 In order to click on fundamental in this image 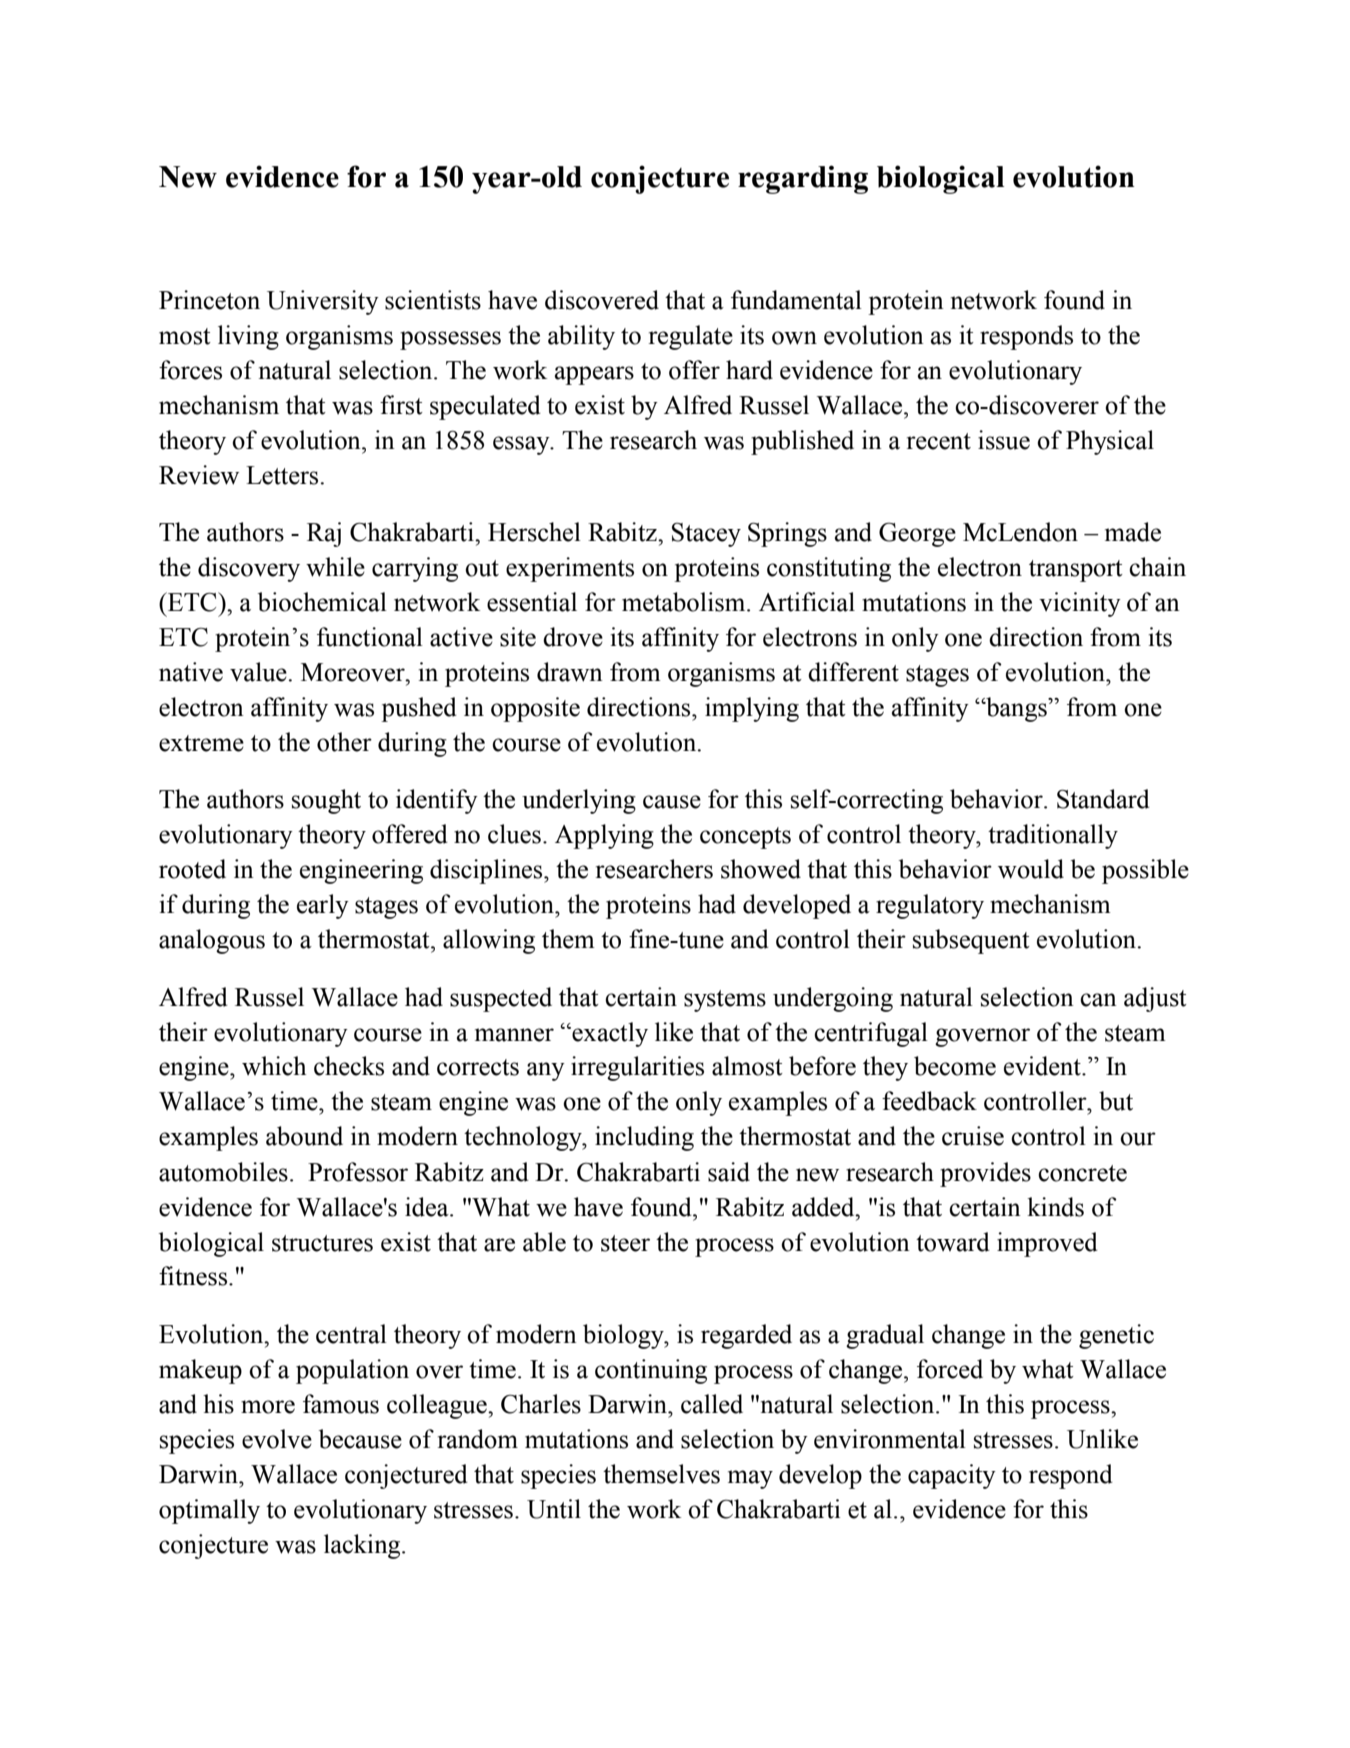, I will do `click(796, 300)`.
